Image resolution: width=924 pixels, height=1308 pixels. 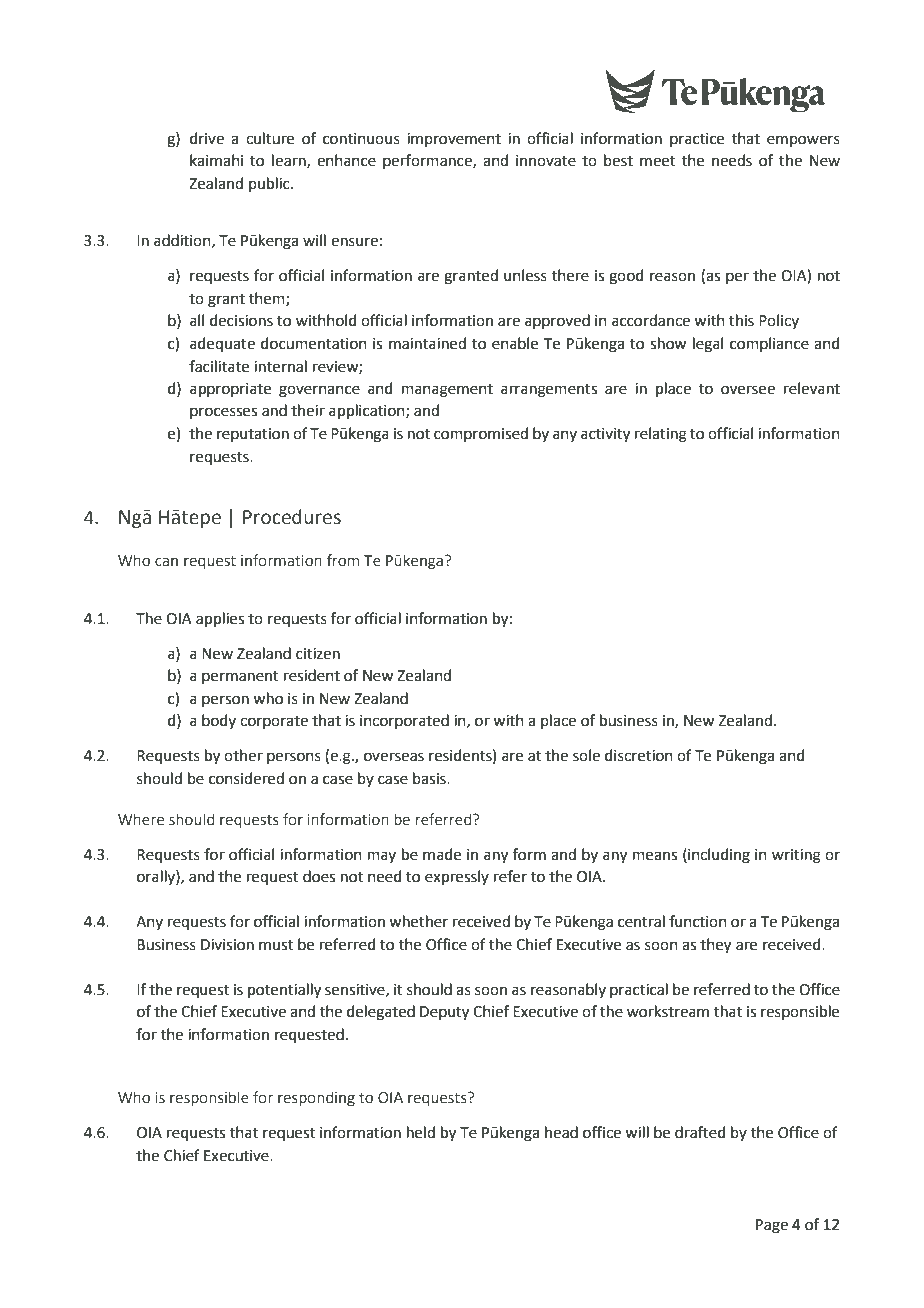 What do you see at coordinates (442, 854) in the screenshot?
I see `made` at bounding box center [442, 854].
